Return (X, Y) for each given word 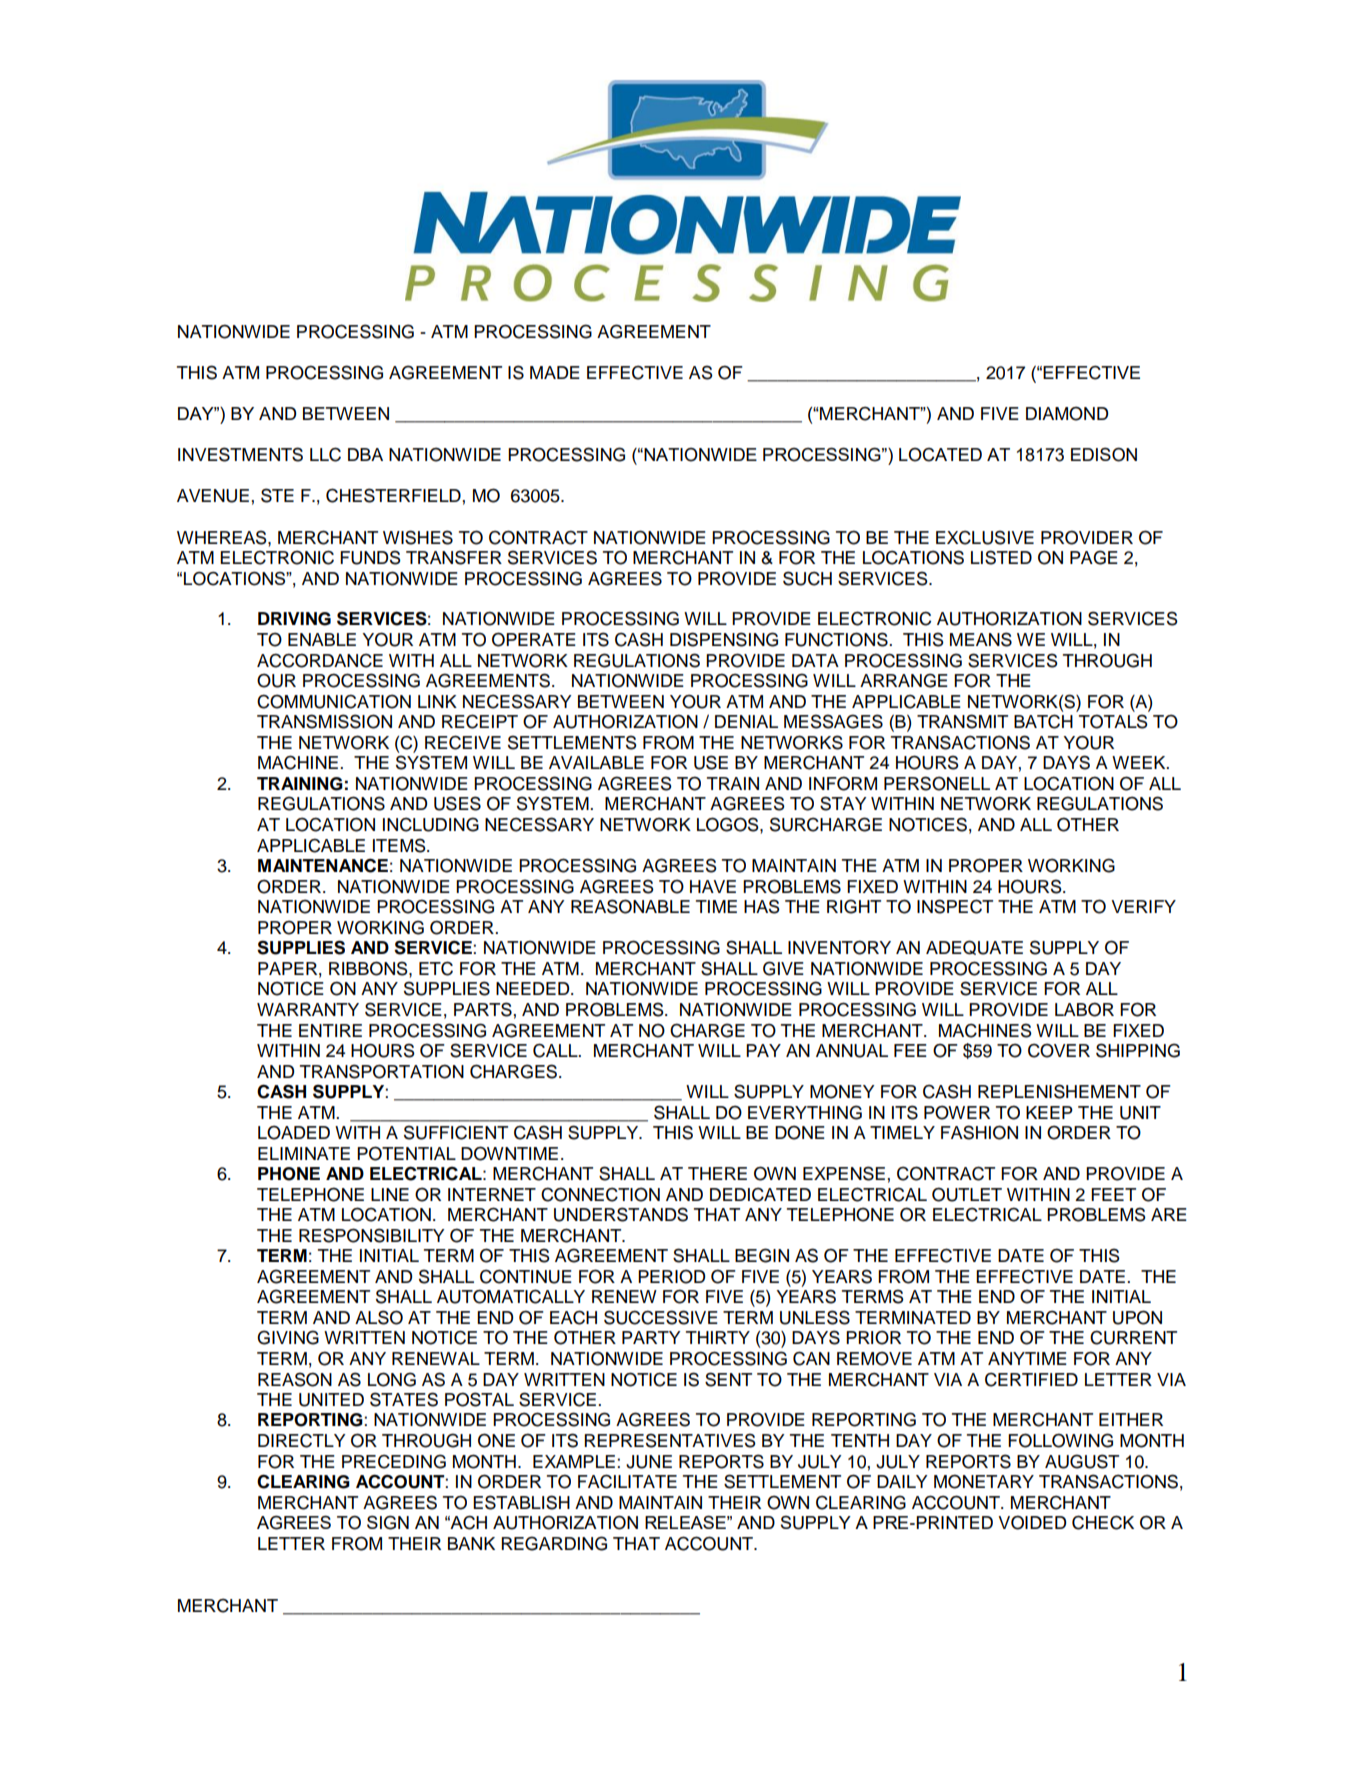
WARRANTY (308, 1009)
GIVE (783, 968)
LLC (325, 454)
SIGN (388, 1523)
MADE (555, 372)
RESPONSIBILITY (372, 1235)
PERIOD (672, 1276)
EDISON (1104, 455)
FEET (1113, 1194)
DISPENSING (724, 639)
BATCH (1043, 721)
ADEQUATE (974, 947)
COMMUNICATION (334, 701)
